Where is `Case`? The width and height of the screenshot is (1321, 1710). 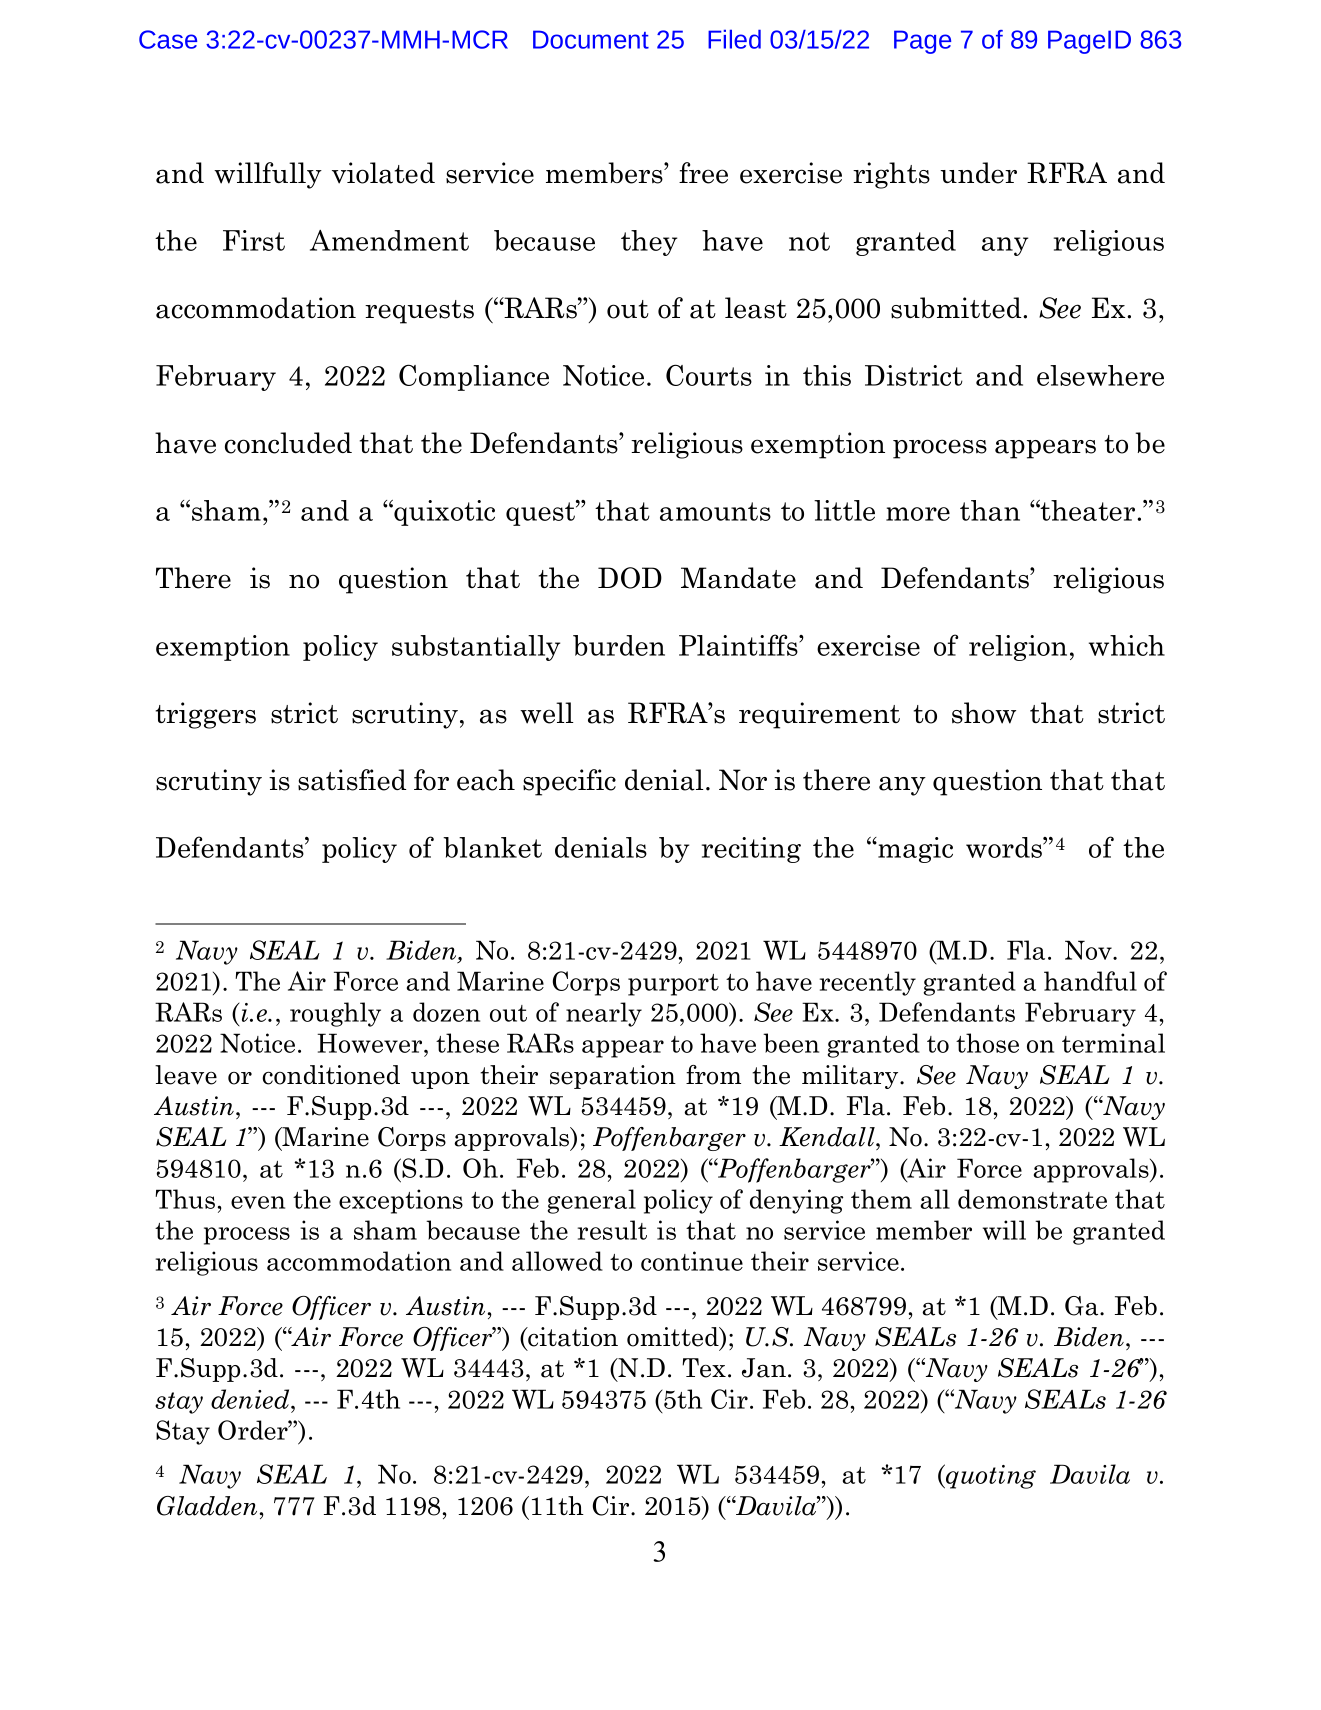 Case is located at coordinates (168, 39).
